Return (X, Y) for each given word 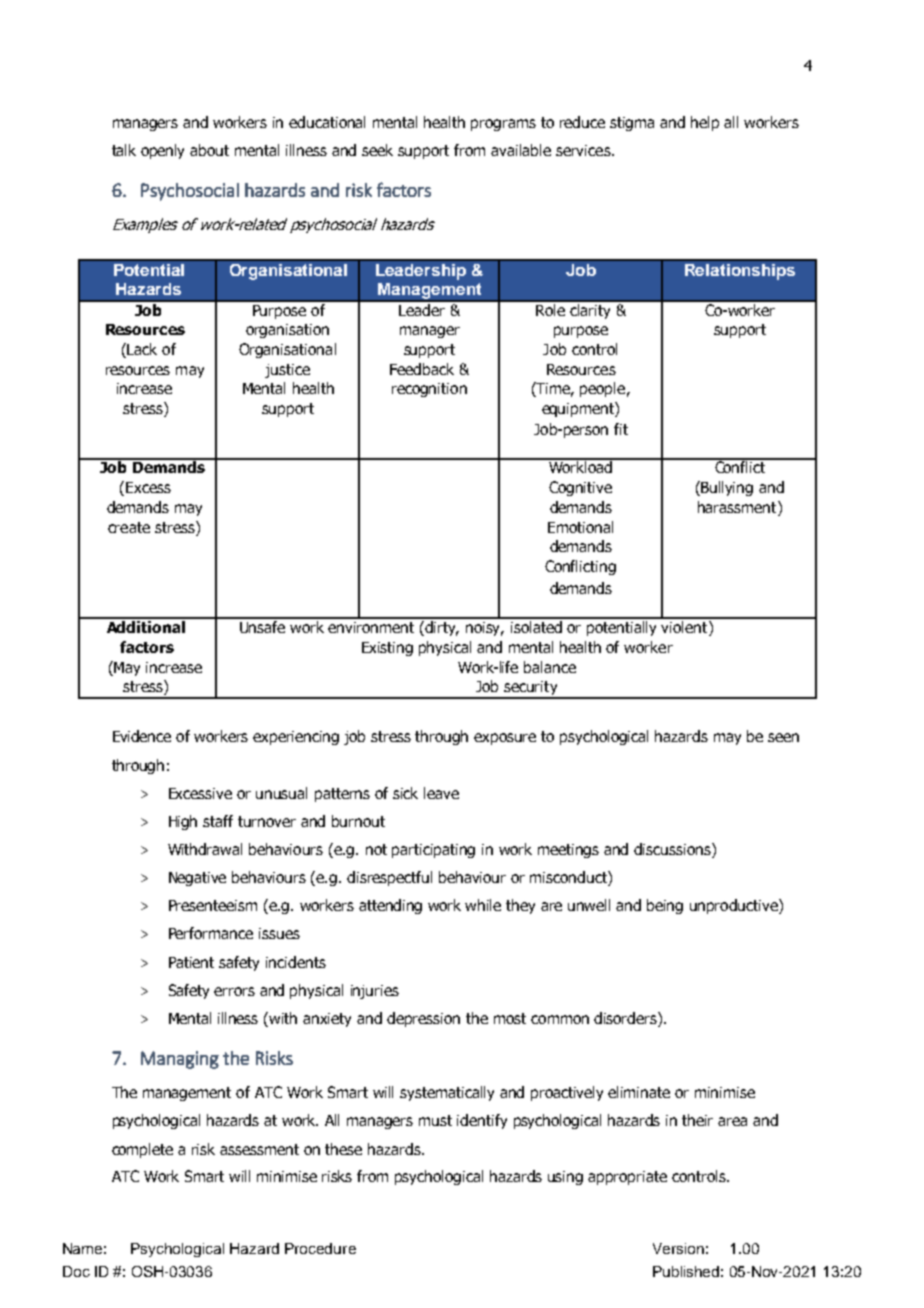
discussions (673, 850)
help (705, 123)
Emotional (580, 527)
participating (433, 851)
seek (377, 150)
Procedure (320, 1248)
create (129, 527)
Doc (76, 1271)
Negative (197, 879)
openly (162, 151)
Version (678, 1248)
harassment (738, 508)
